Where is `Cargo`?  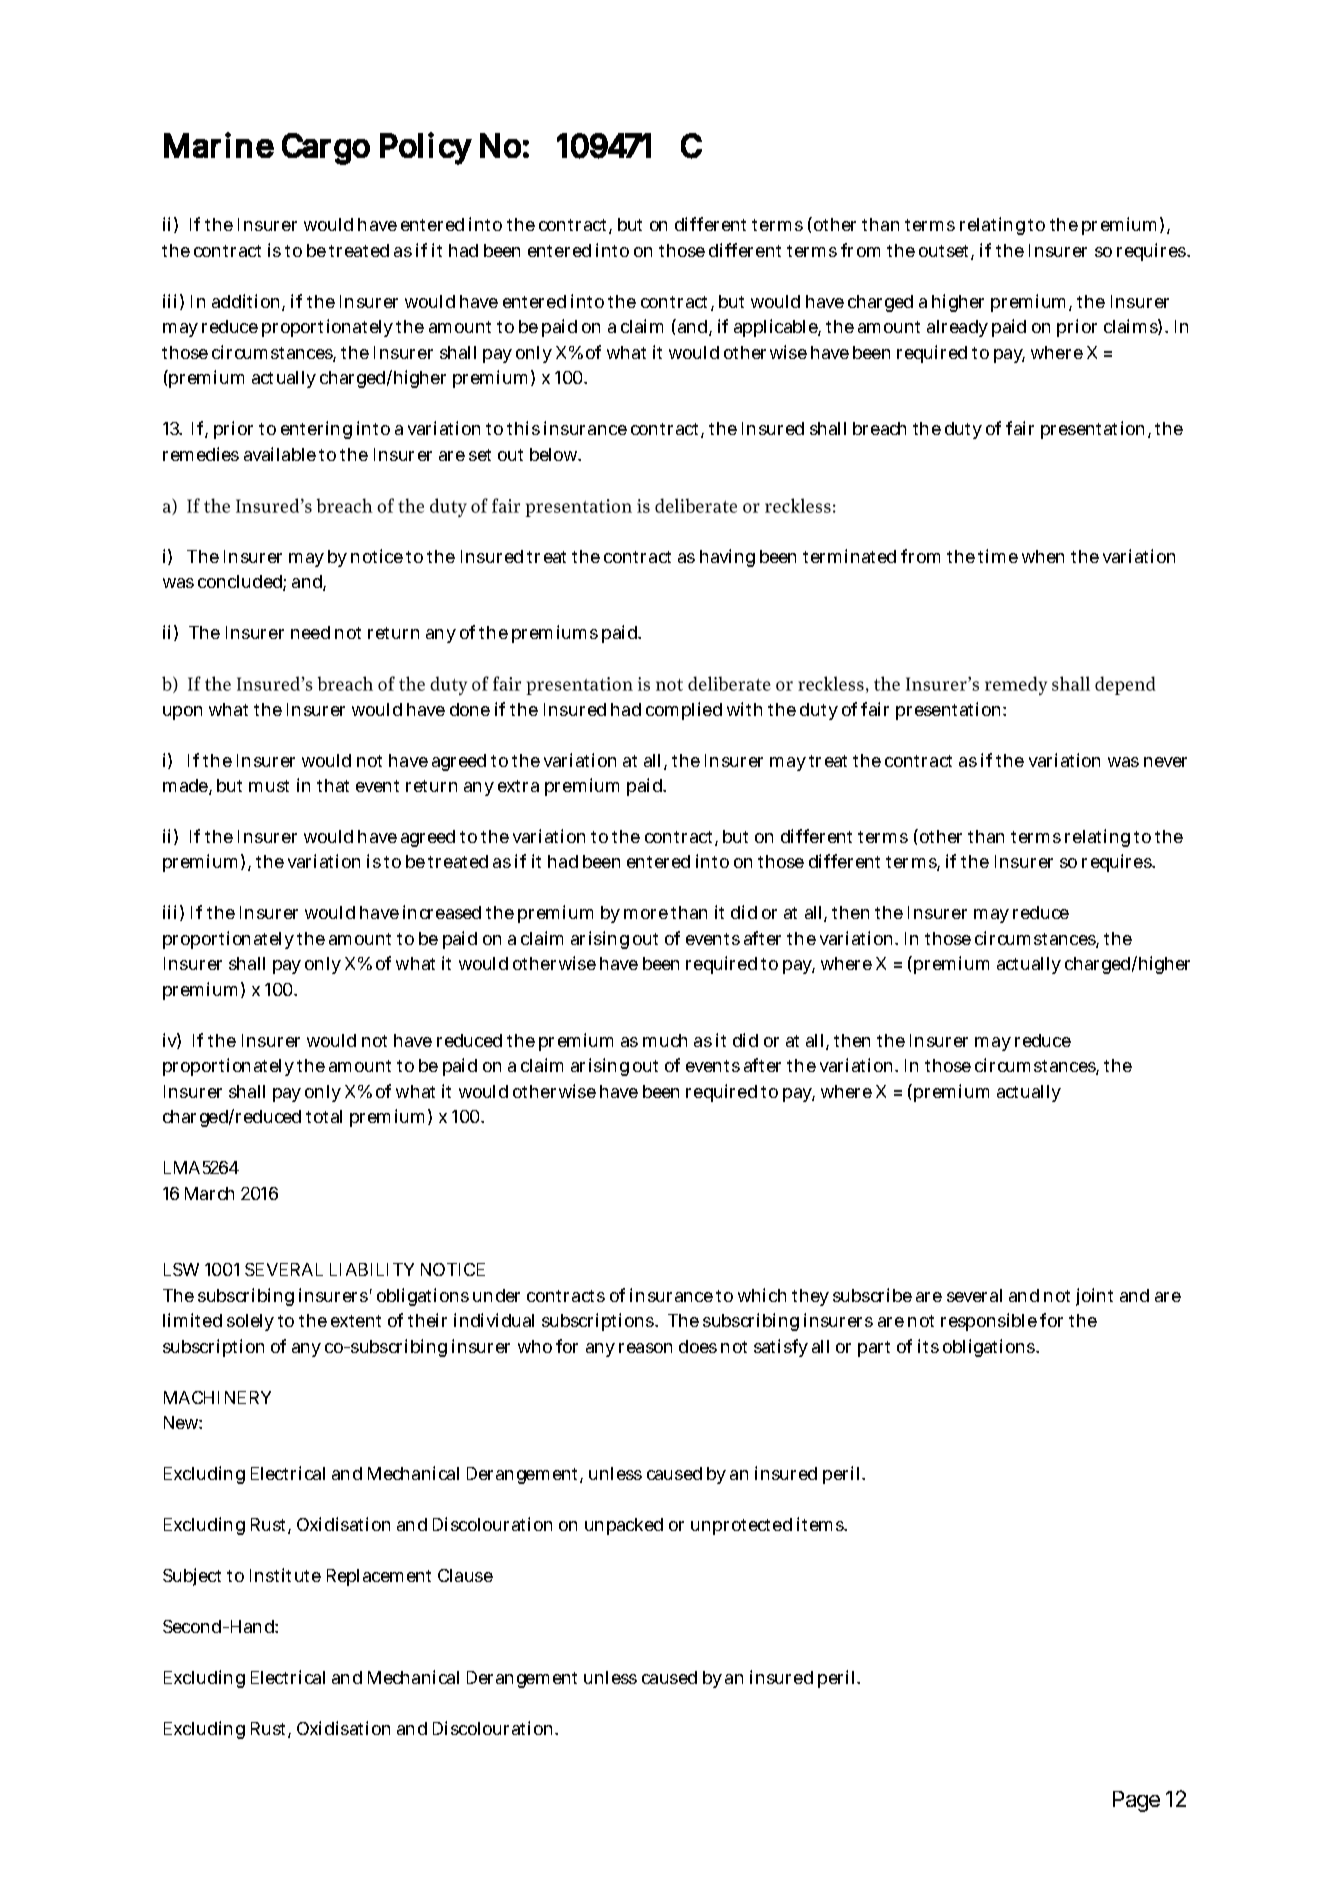
Cargo is located at coordinates (326, 149).
